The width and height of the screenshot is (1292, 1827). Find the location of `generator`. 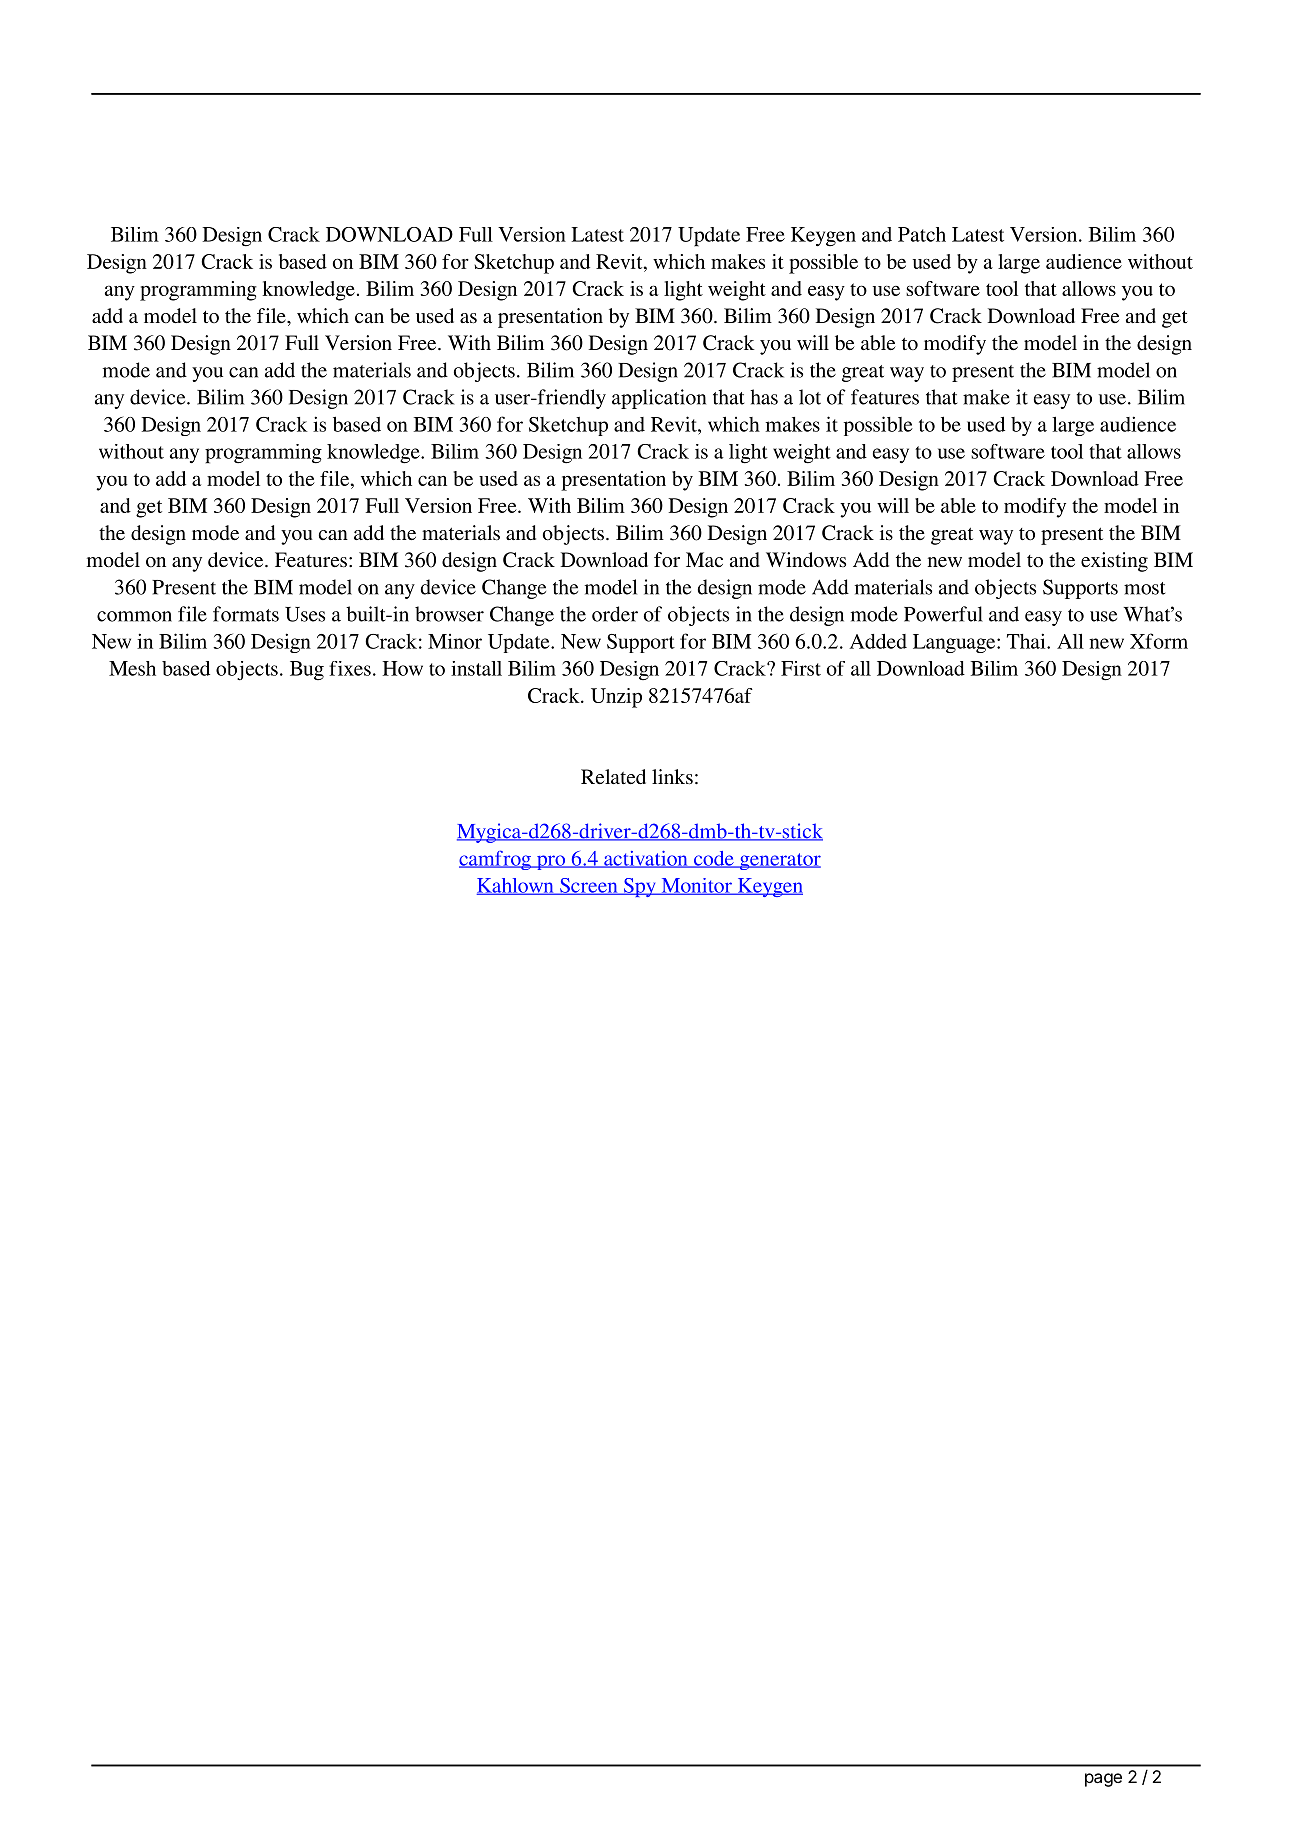

generator is located at coordinates (779, 861).
